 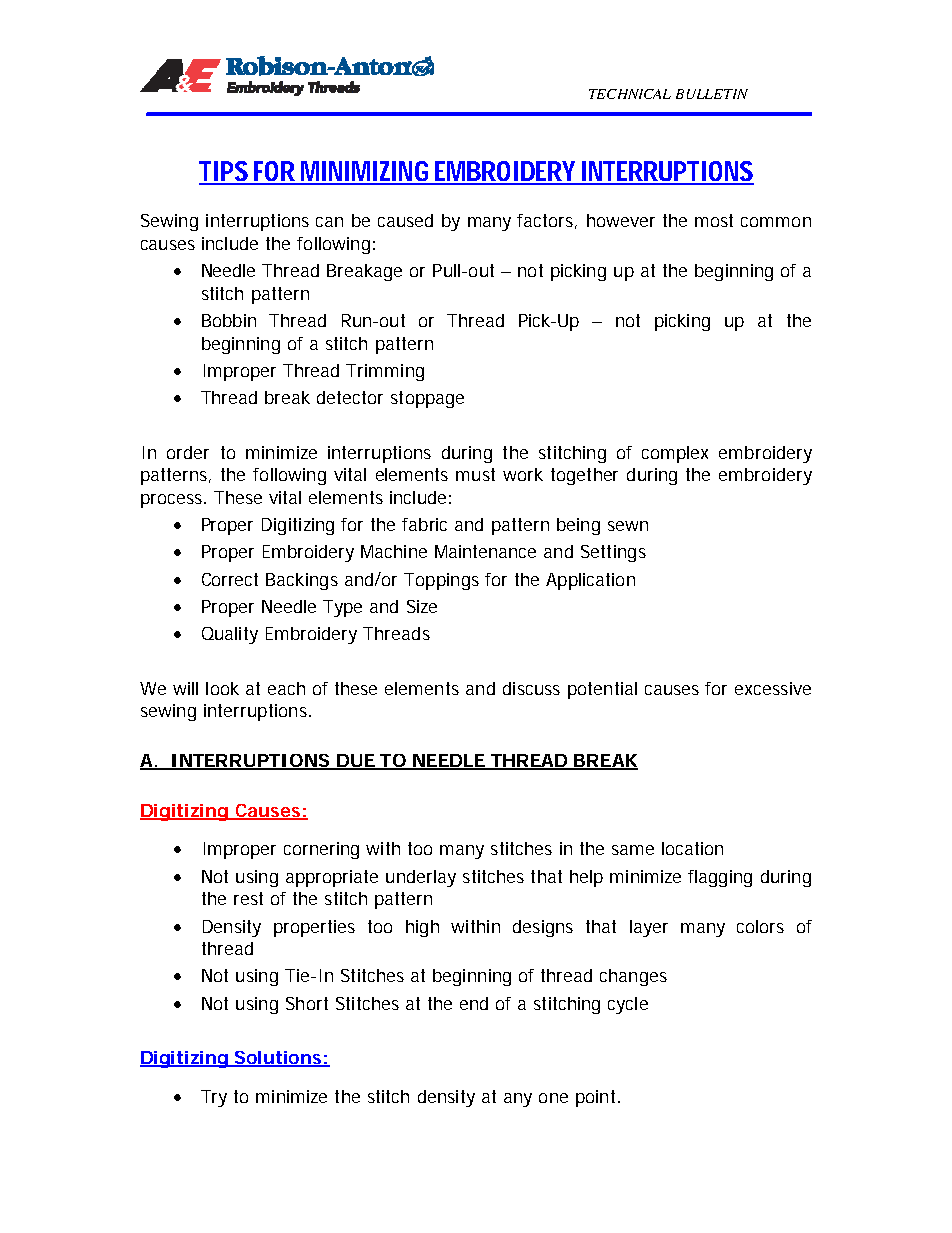 What do you see at coordinates (188, 452) in the document?
I see `order` at bounding box center [188, 452].
